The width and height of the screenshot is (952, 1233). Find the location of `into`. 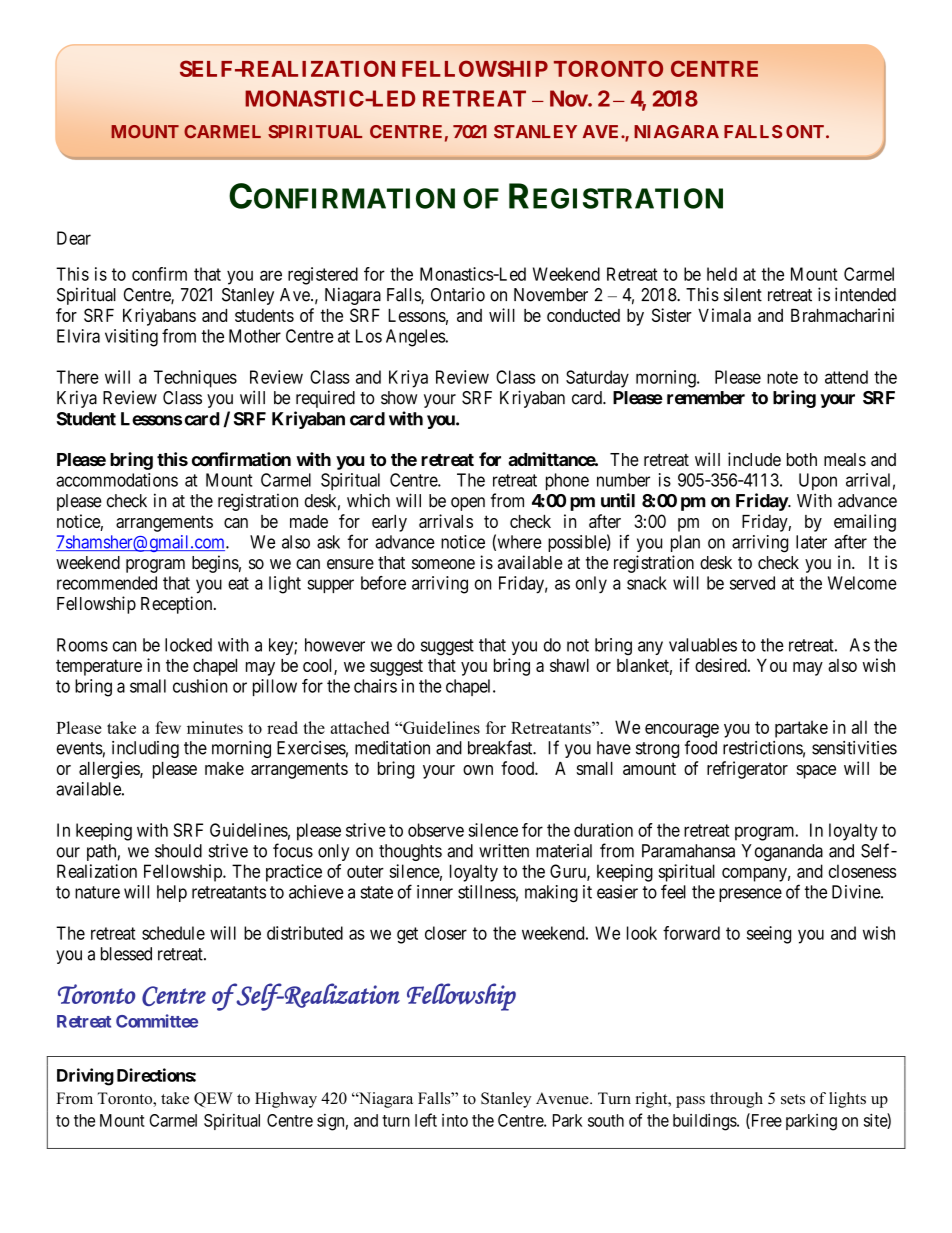

into is located at coordinates (455, 1120).
